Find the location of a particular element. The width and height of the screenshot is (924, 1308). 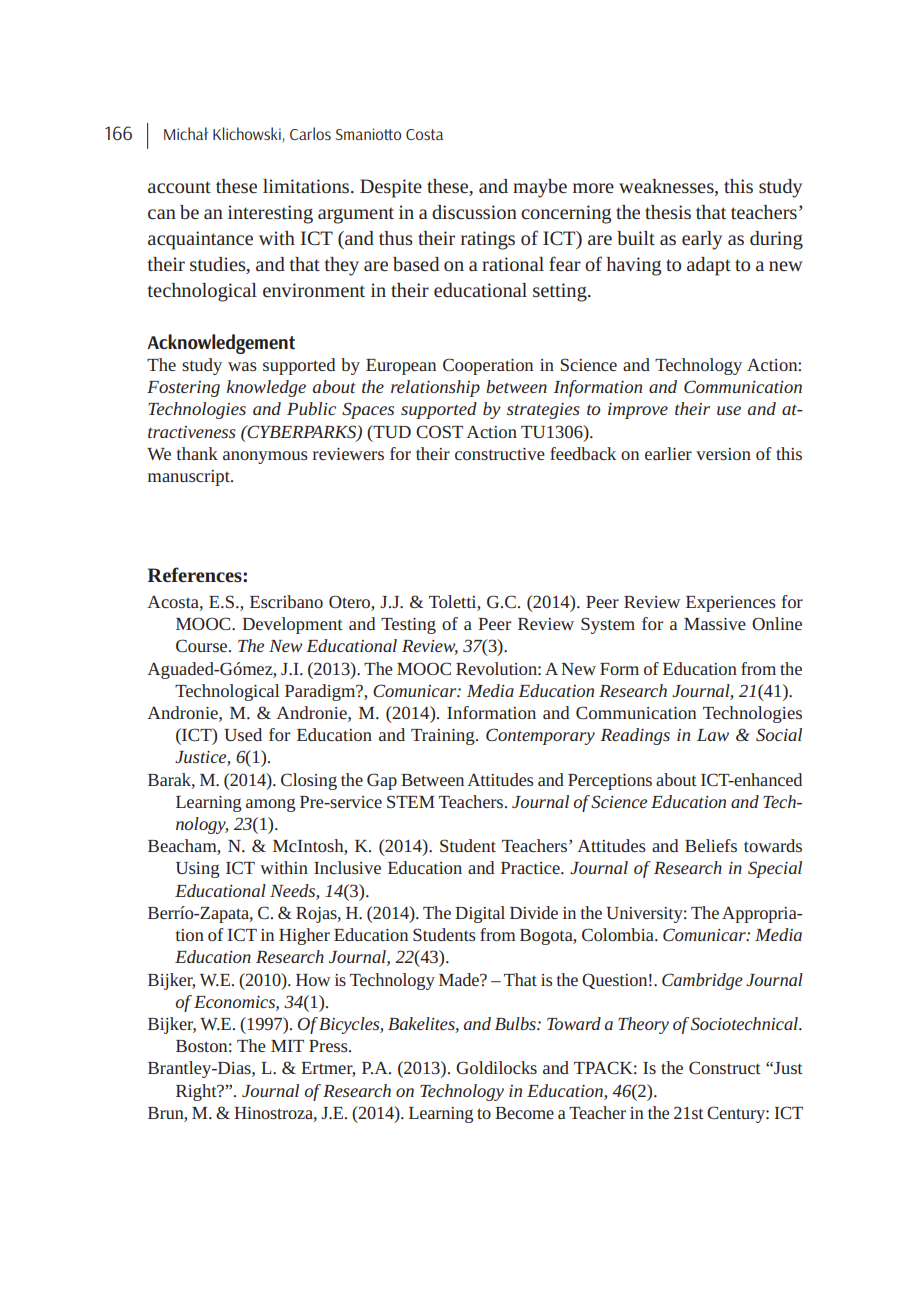

Goldilocks is located at coordinates (496, 1067).
